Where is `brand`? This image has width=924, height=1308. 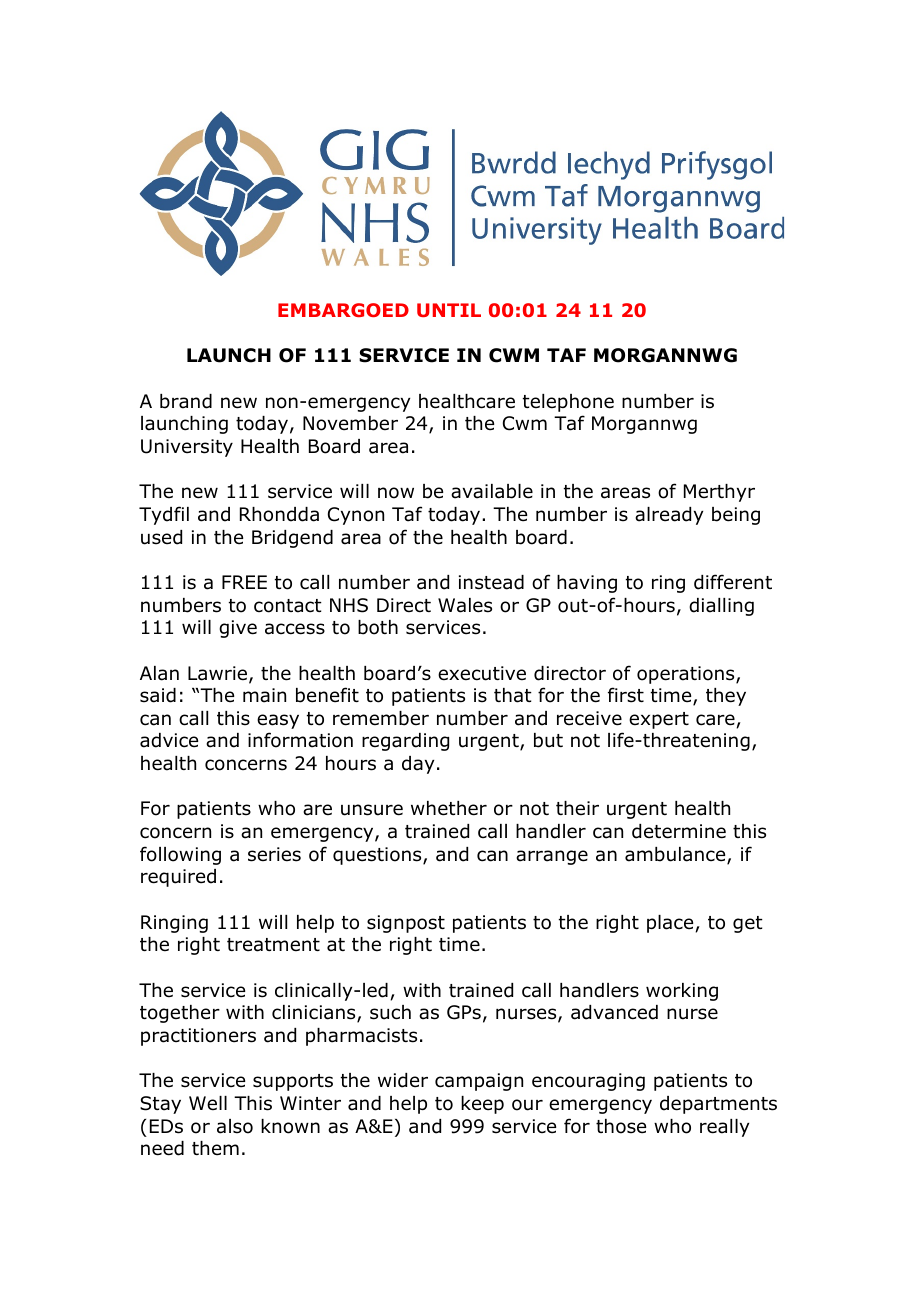 brand is located at coordinates (186, 401).
